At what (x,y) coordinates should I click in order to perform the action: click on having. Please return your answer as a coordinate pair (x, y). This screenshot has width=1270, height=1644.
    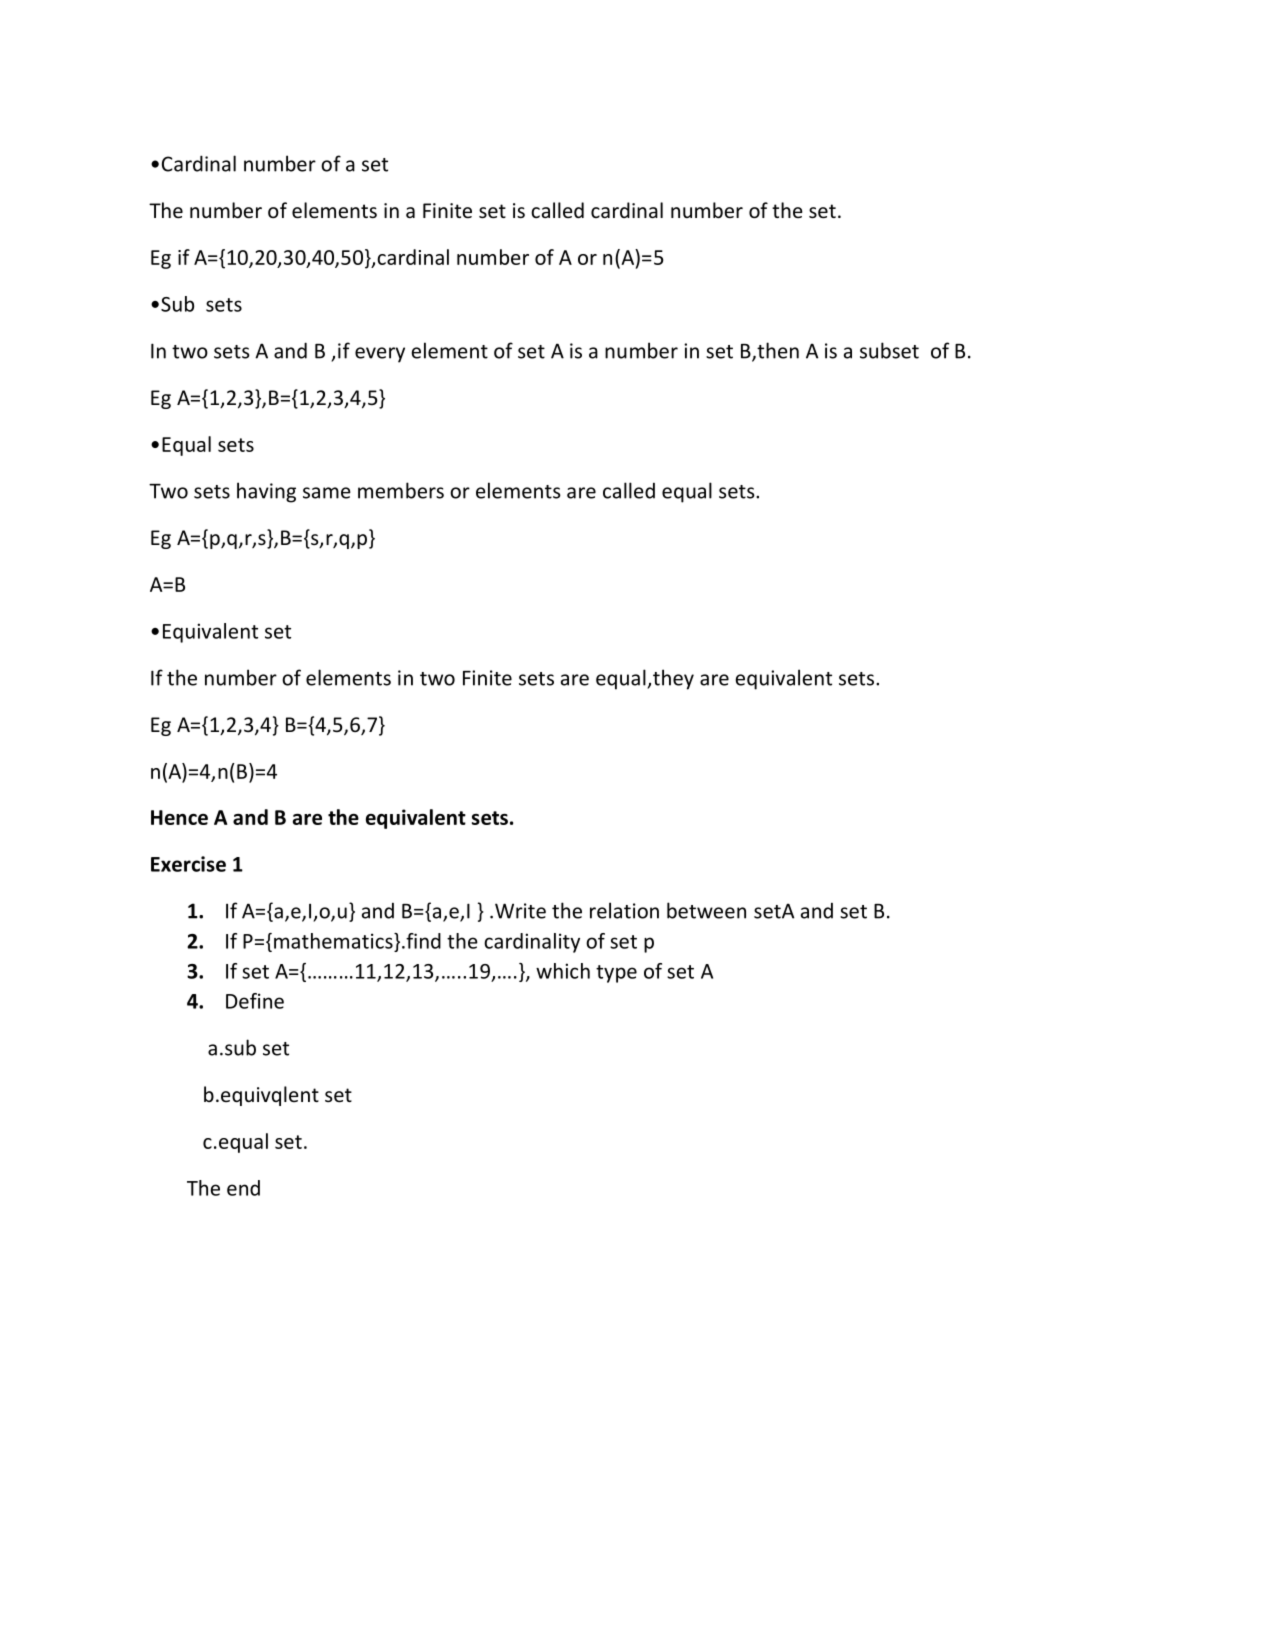
    Looking at the image, I should click on (266, 492).
